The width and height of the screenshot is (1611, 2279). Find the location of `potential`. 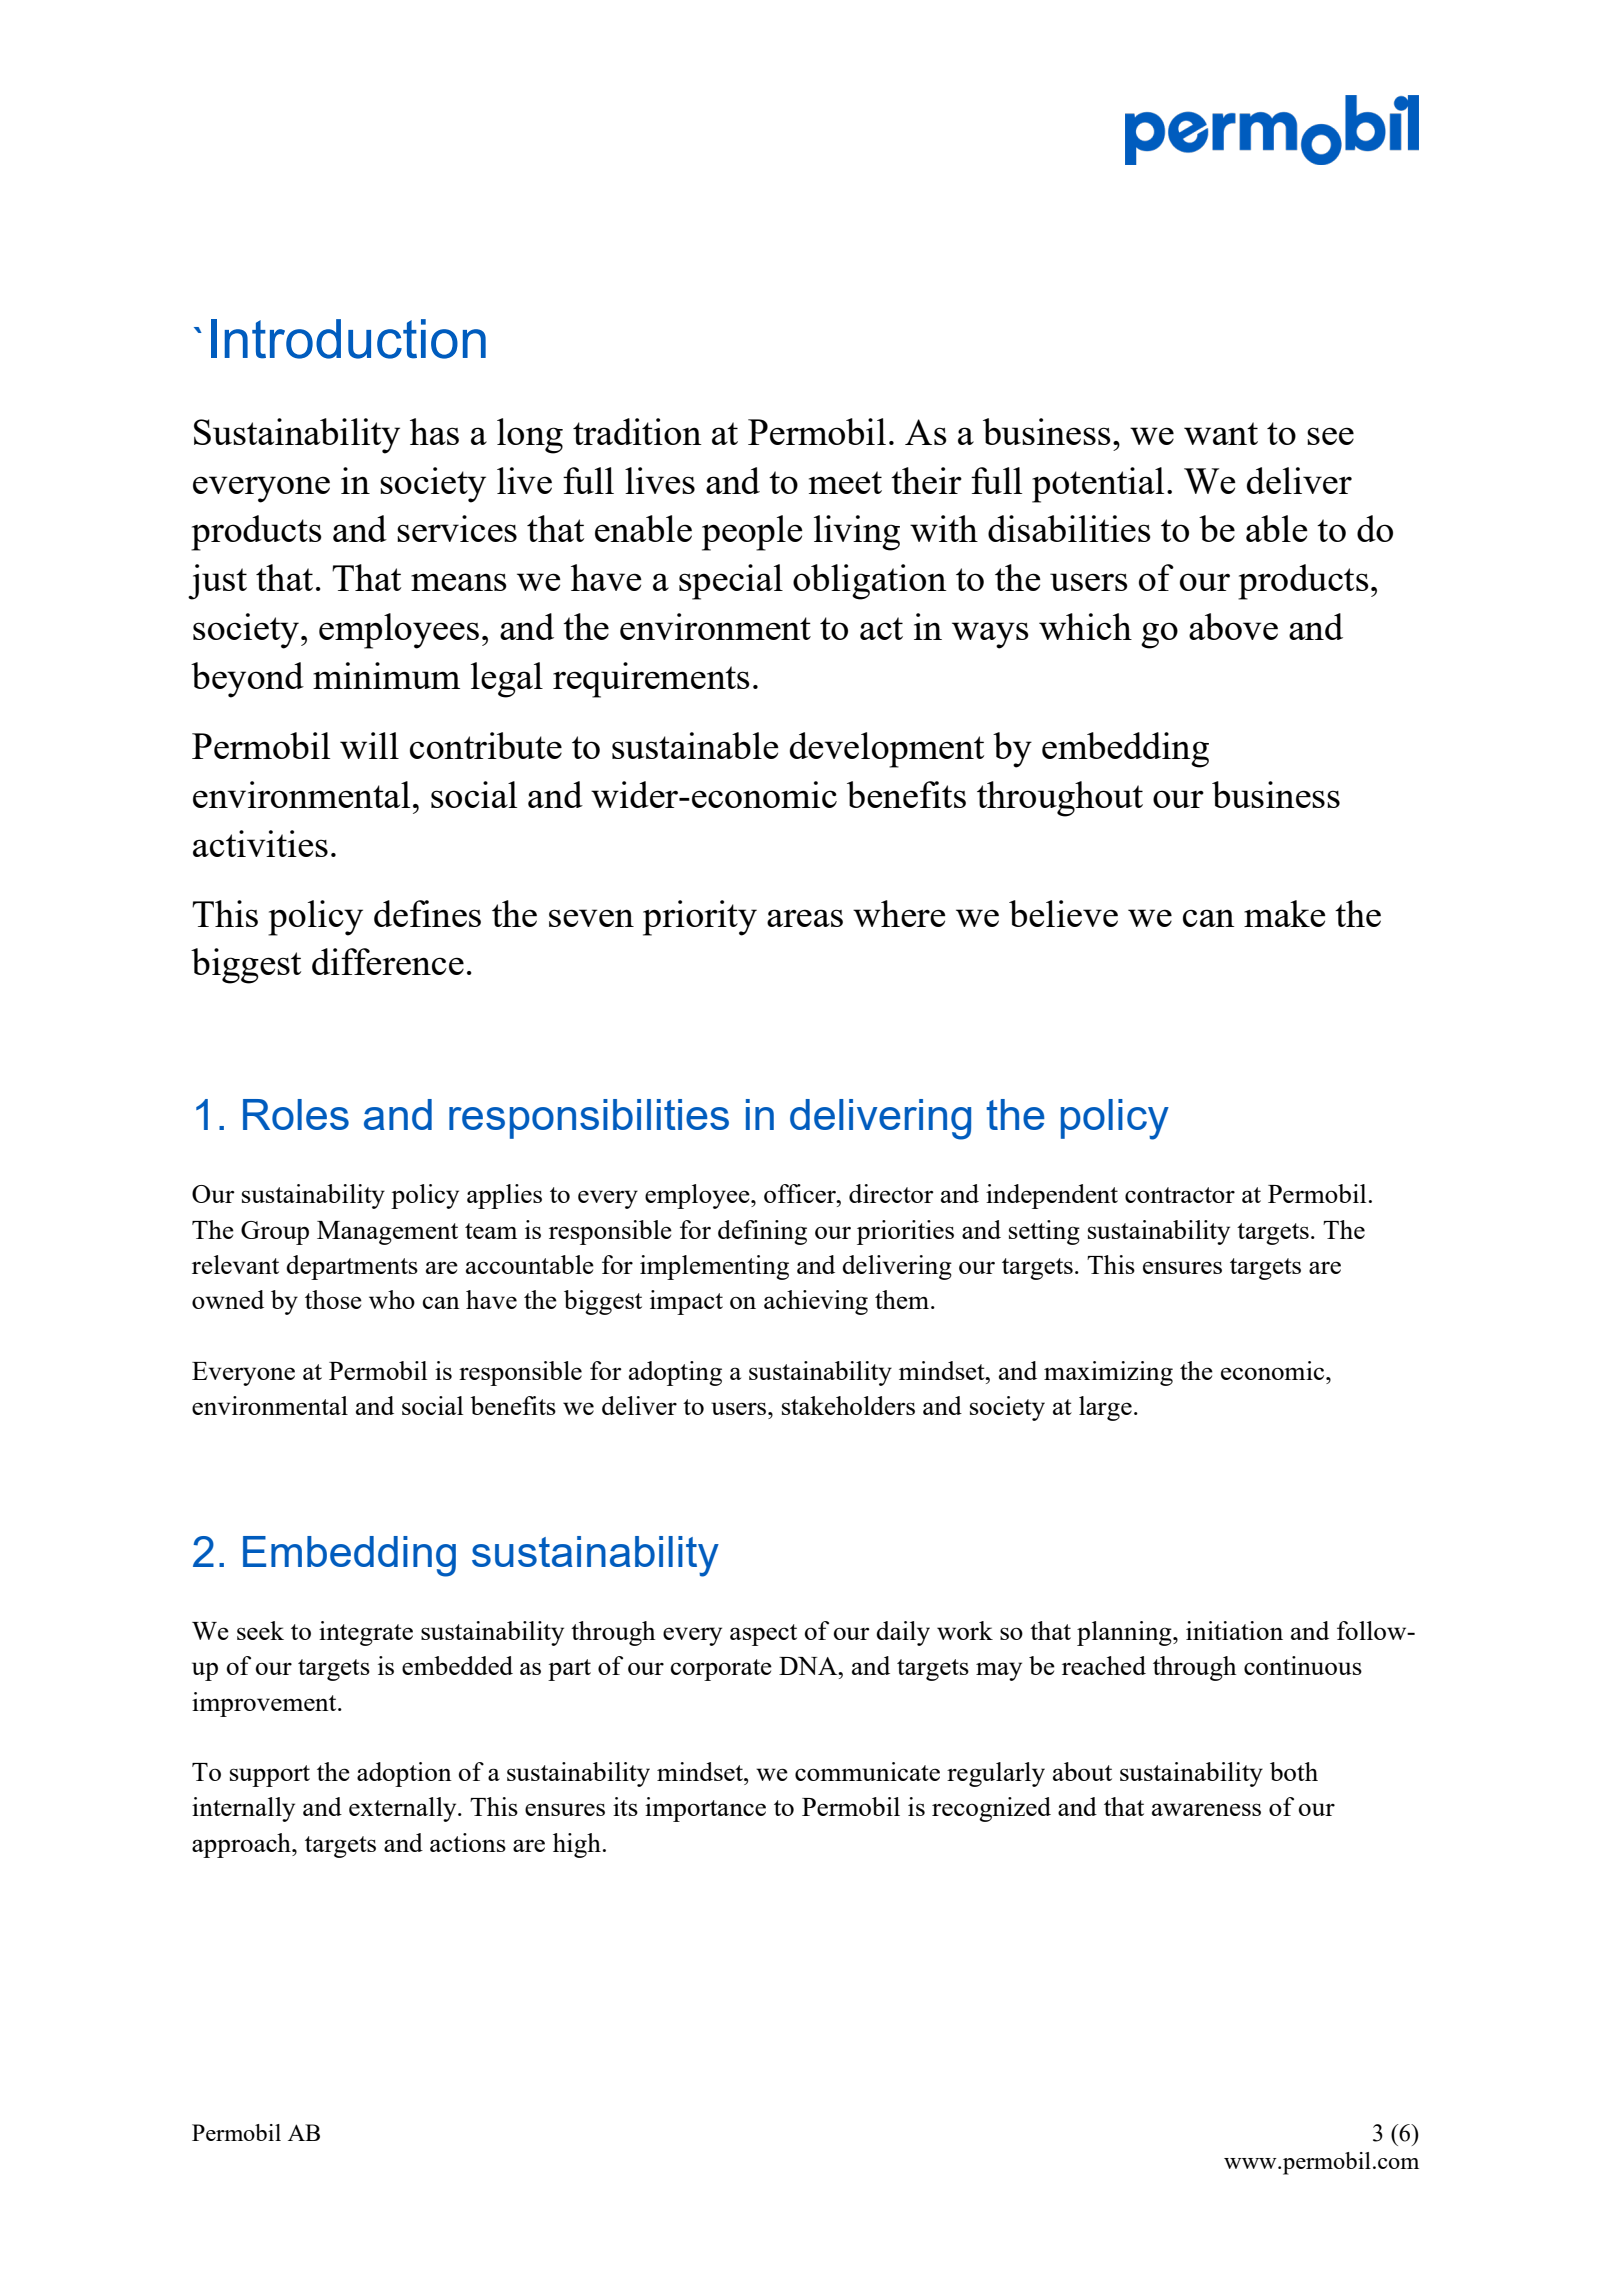

potential is located at coordinates (1098, 485).
